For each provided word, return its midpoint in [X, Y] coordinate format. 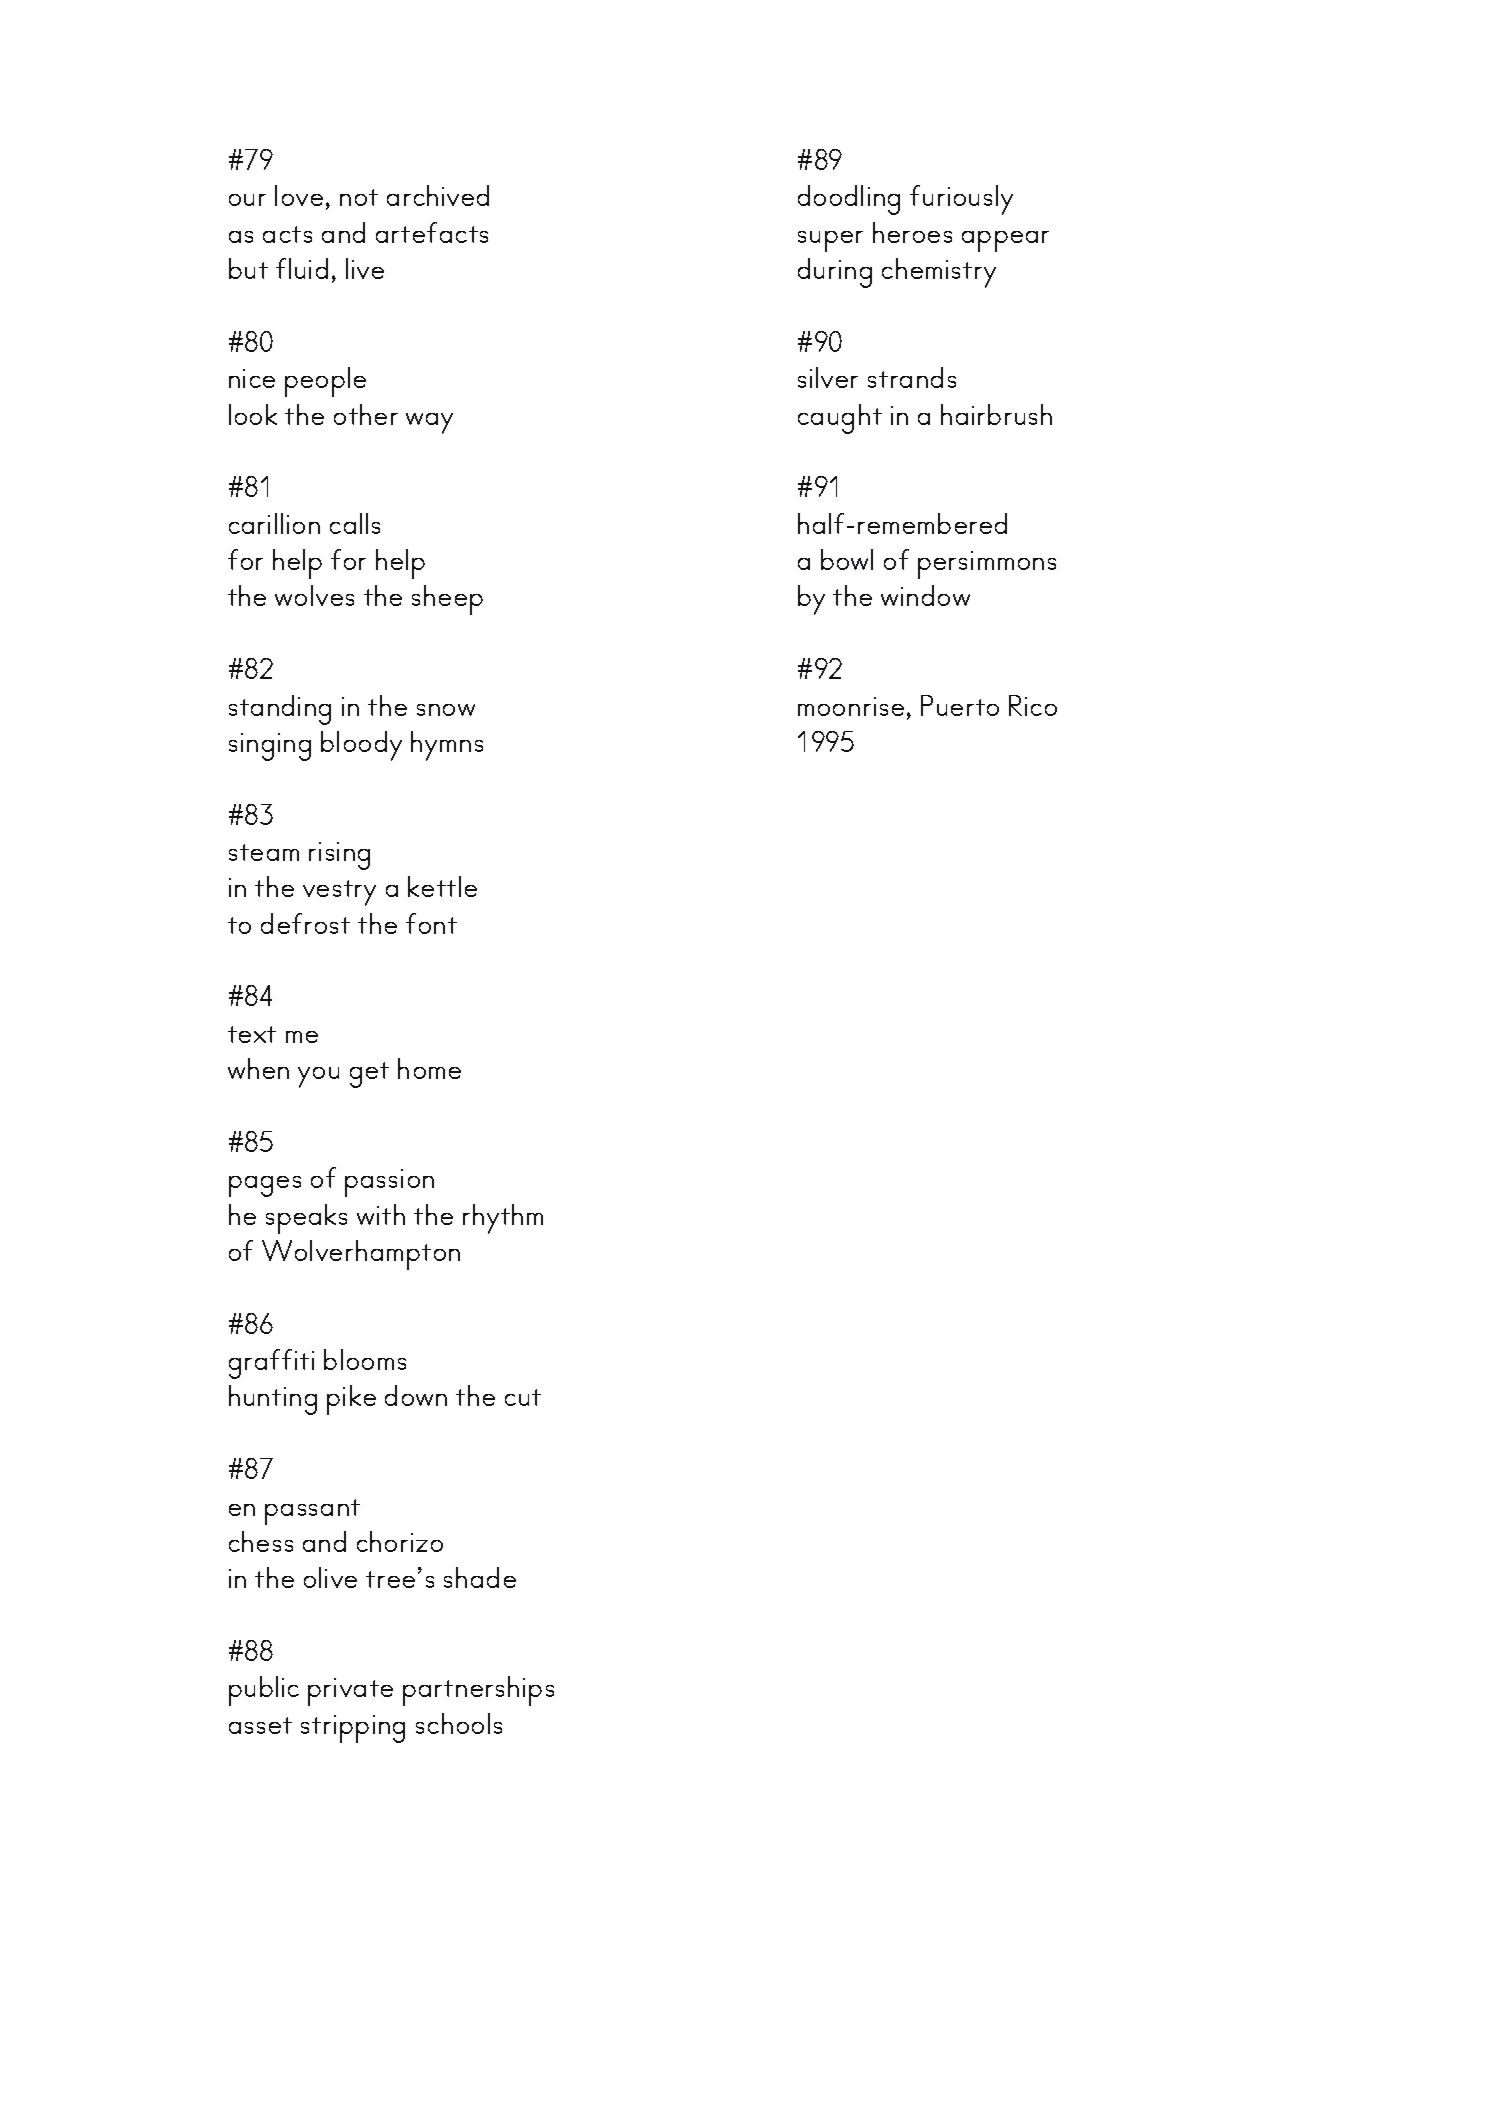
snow [446, 710]
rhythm [503, 1219]
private [350, 1692]
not [359, 197]
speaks [306, 1219]
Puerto [960, 705]
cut [523, 1397]
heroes [912, 232]
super [830, 241]
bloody [361, 746]
